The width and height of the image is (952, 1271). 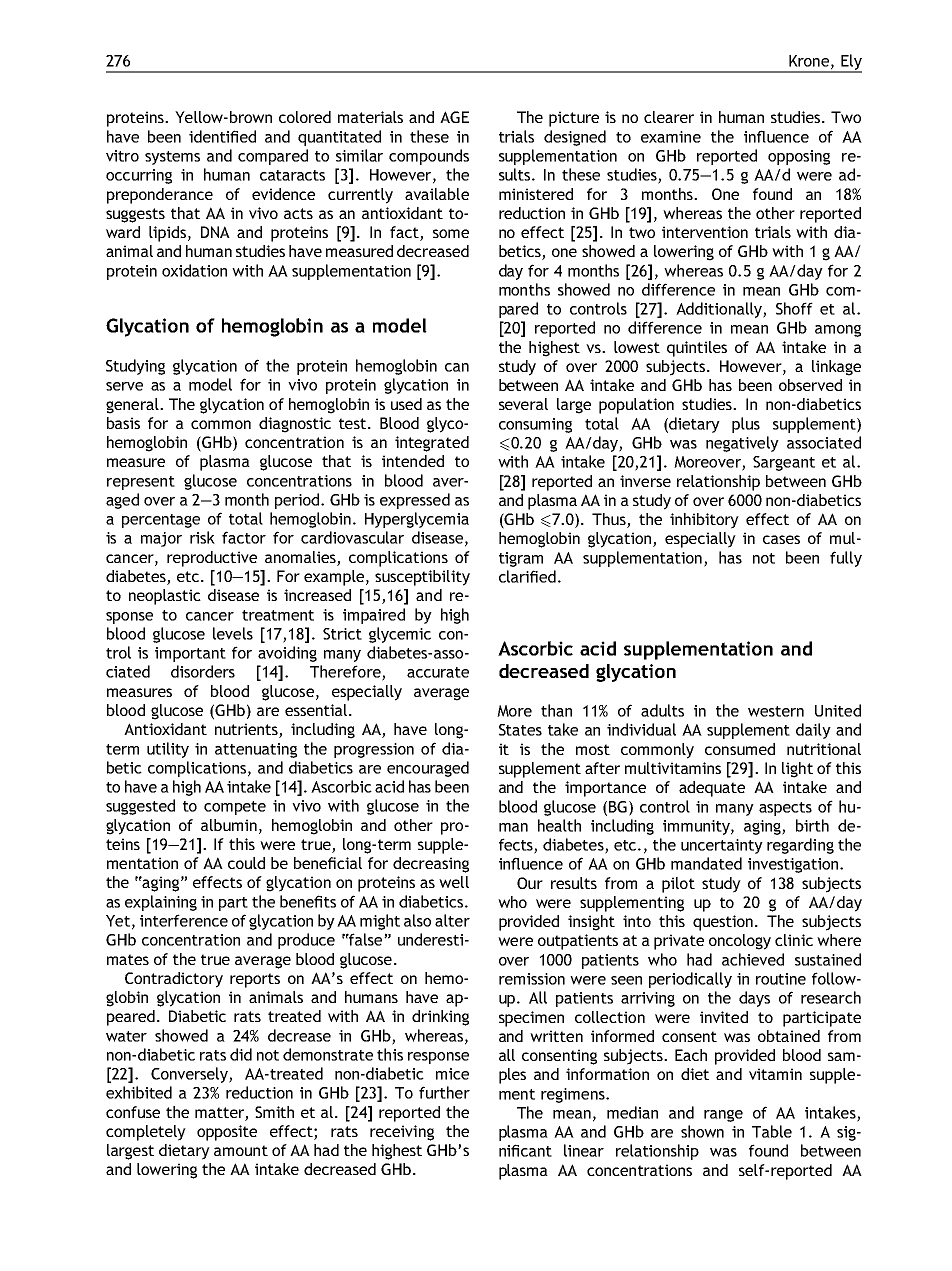 What do you see at coordinates (438, 672) in the image?
I see `accurate` at bounding box center [438, 672].
